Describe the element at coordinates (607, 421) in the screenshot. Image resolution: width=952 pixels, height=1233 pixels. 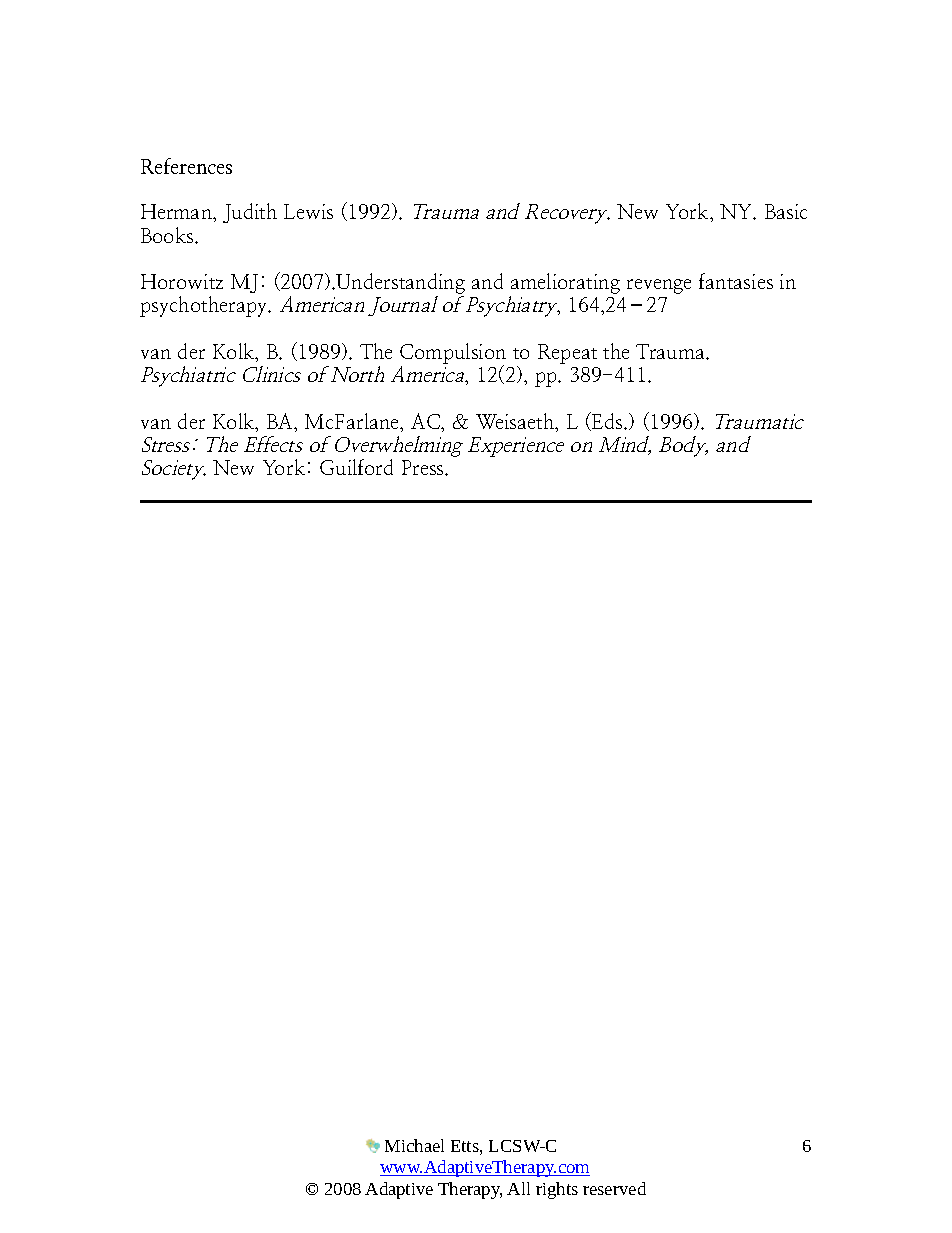
I see `Eds` at that location.
